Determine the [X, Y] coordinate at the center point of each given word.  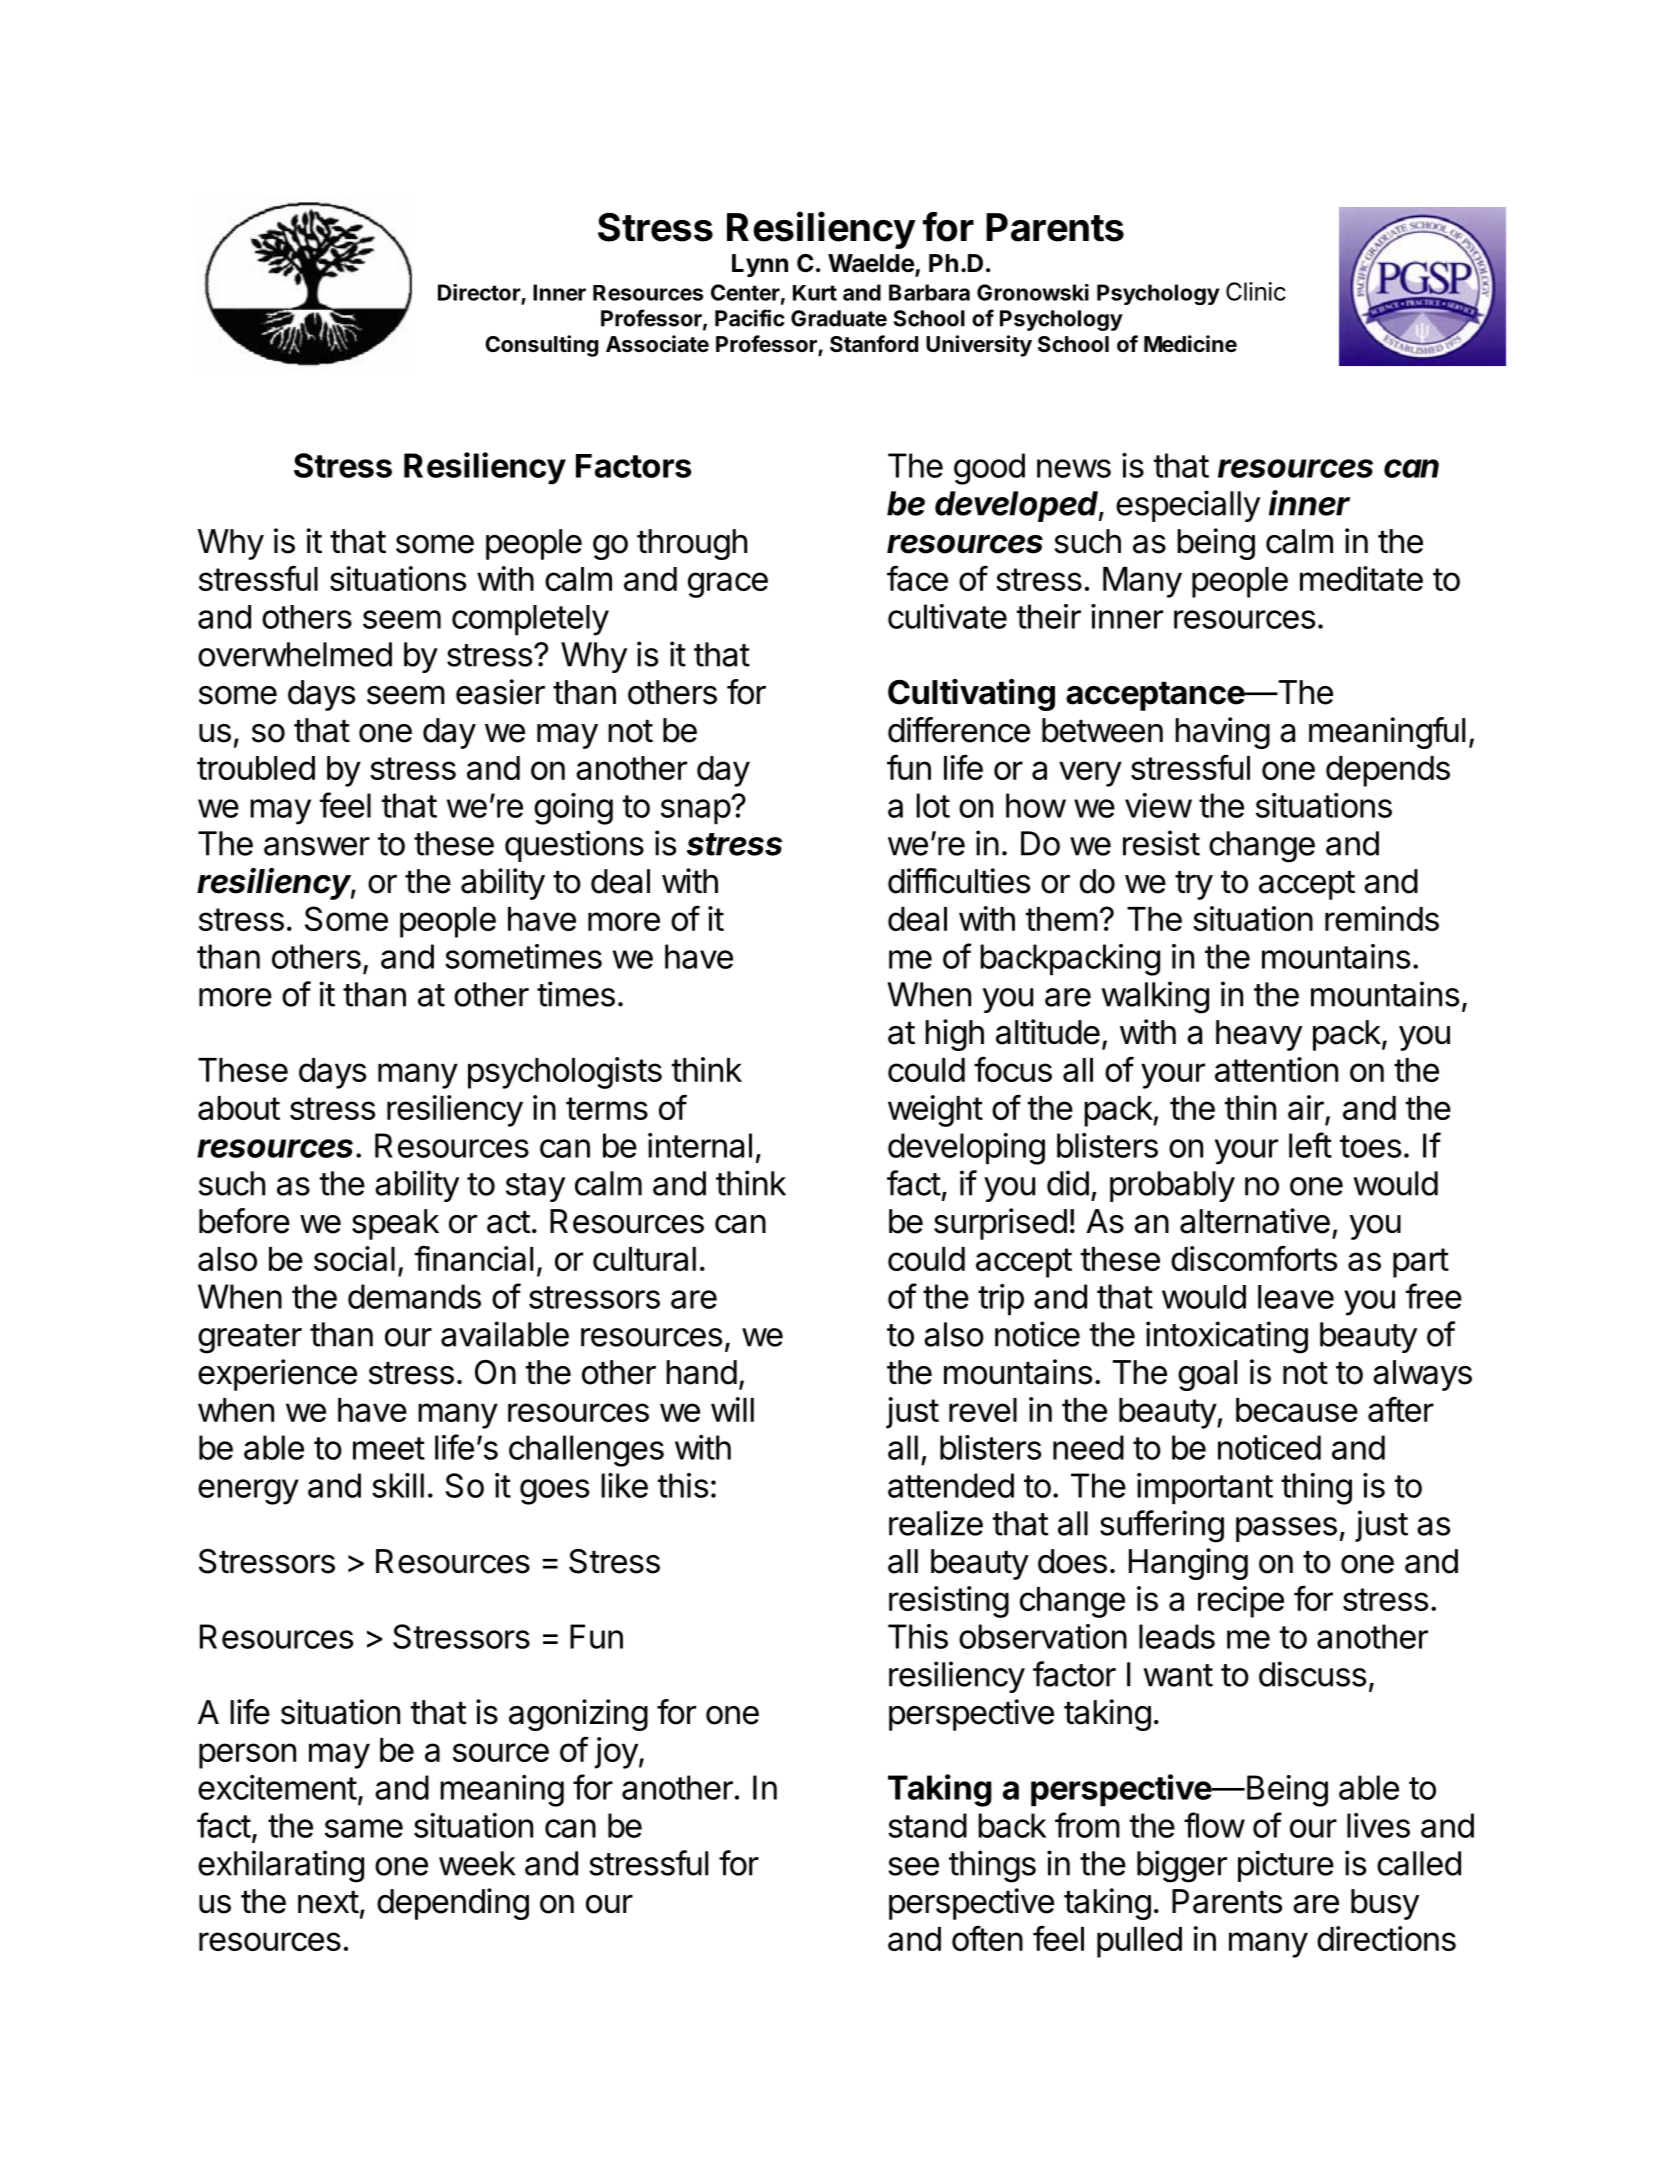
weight [935, 1111]
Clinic [1256, 291]
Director [479, 292]
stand [927, 1825]
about [239, 1108]
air [1307, 1109]
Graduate [839, 318]
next [328, 1902]
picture [1286, 1866]
